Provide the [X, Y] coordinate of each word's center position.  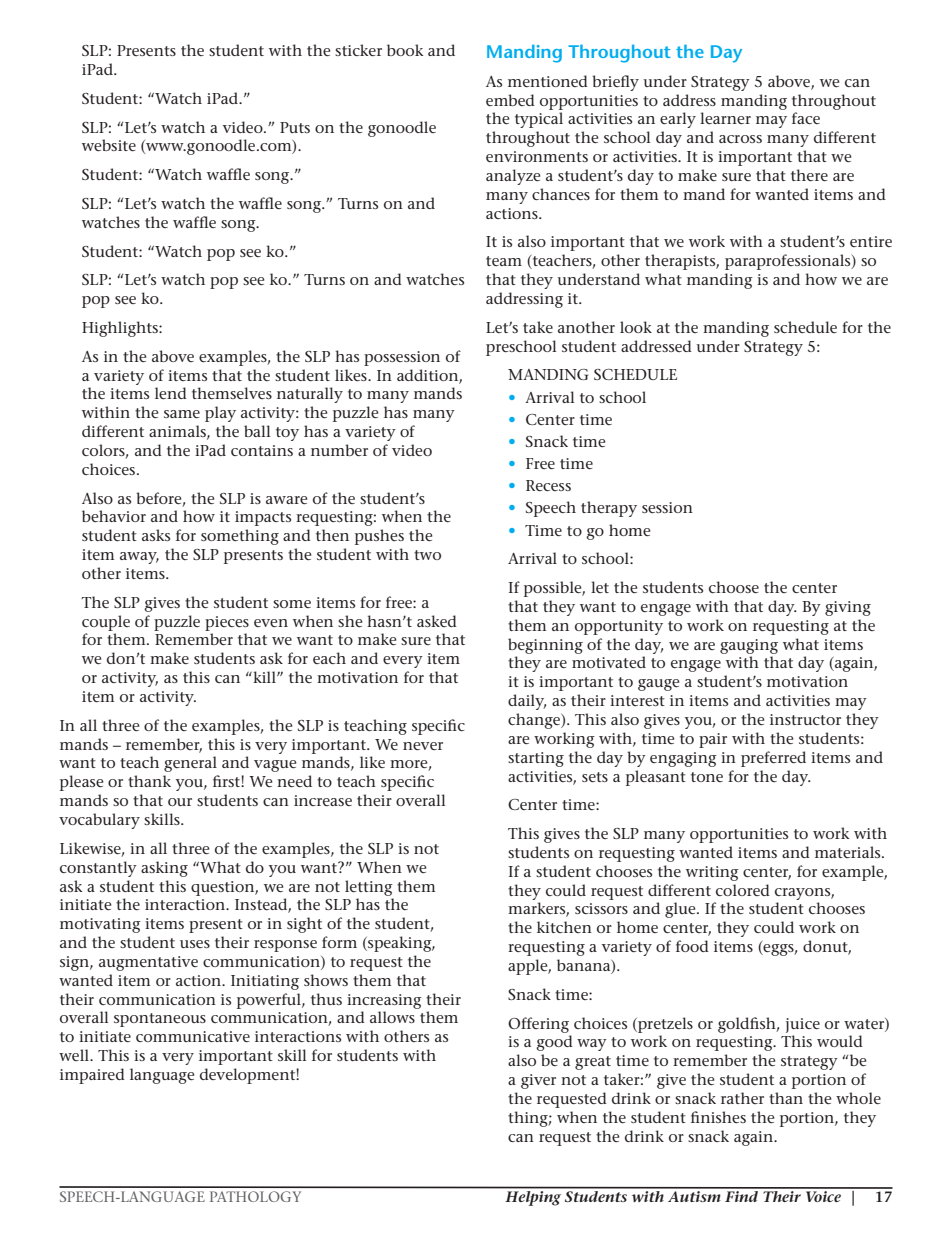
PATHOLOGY [255, 1196]
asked [437, 621]
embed [510, 100]
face [806, 118]
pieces [227, 623]
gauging [749, 646]
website [109, 145]
